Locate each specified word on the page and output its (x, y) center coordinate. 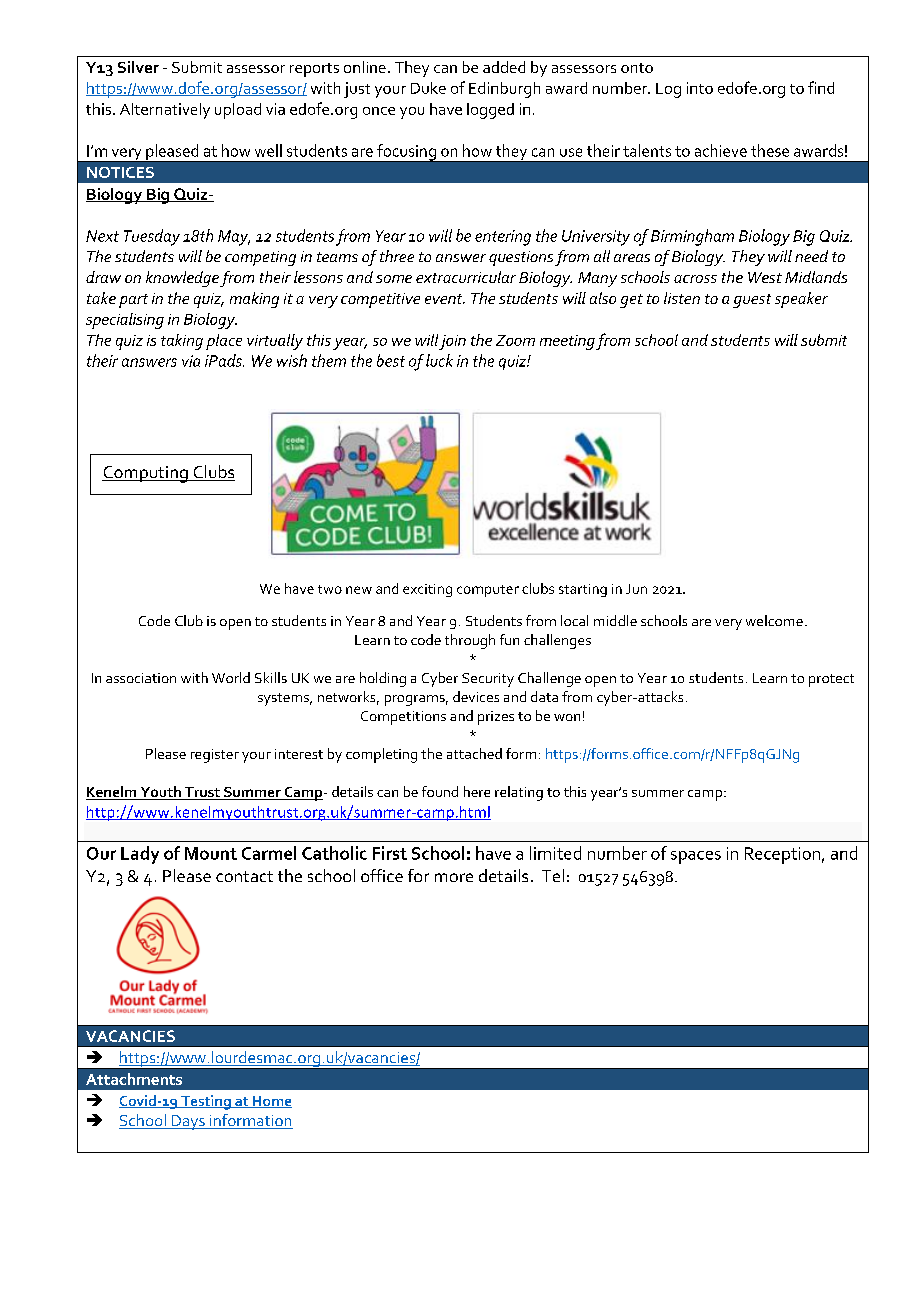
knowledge (182, 279)
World (231, 677)
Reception (782, 855)
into (700, 88)
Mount (211, 853)
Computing (146, 474)
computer (488, 591)
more (454, 877)
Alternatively (165, 111)
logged (490, 111)
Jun (636, 589)
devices (476, 696)
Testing (206, 1102)
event (445, 299)
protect (831, 680)
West (765, 277)
